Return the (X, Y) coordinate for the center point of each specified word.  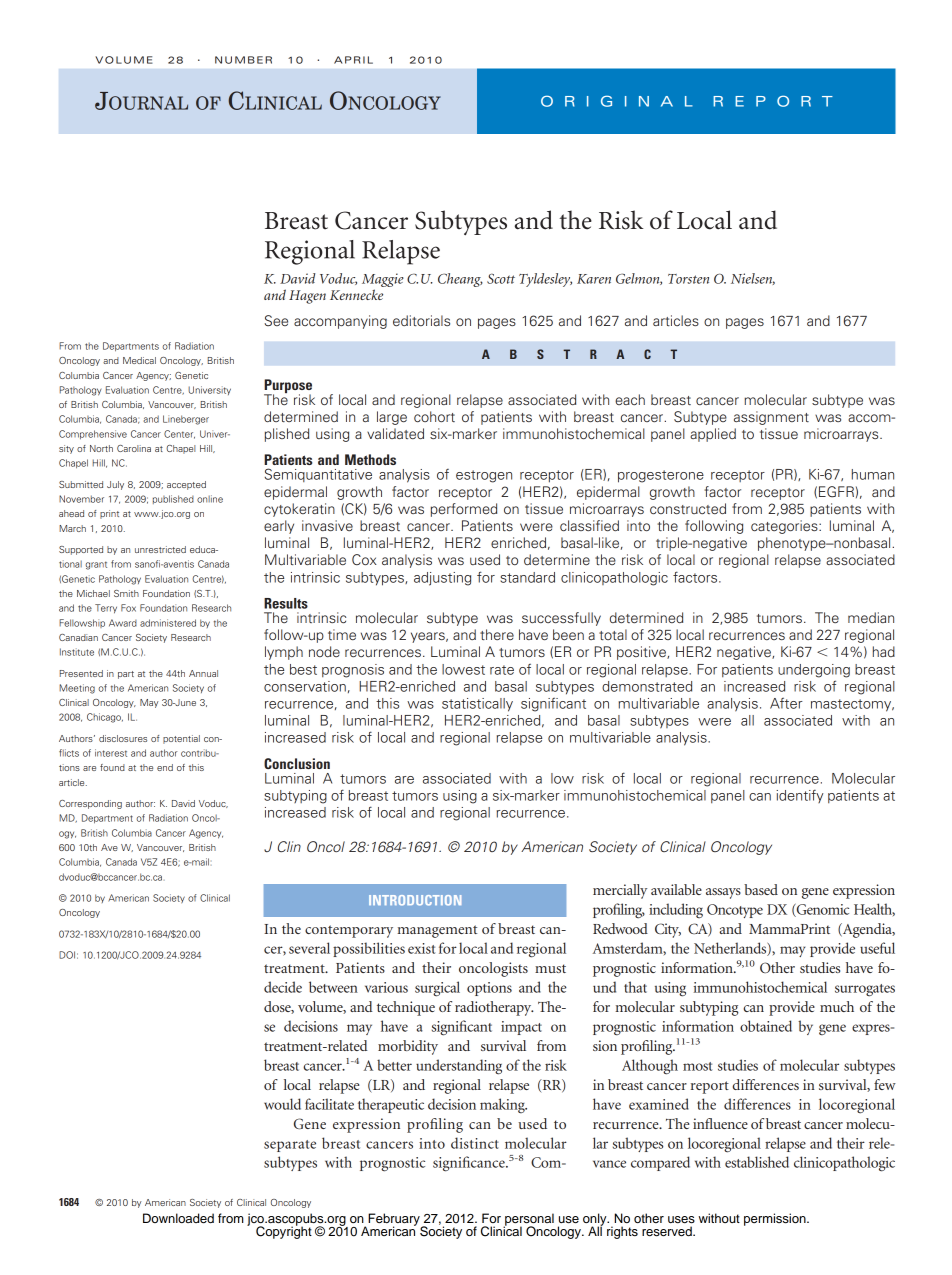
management (437, 931)
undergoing (814, 671)
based (761, 889)
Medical (139, 360)
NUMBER (243, 60)
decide (283, 987)
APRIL (353, 60)
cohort (434, 416)
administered (168, 623)
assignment (771, 418)
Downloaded (178, 1218)
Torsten (688, 279)
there (497, 634)
